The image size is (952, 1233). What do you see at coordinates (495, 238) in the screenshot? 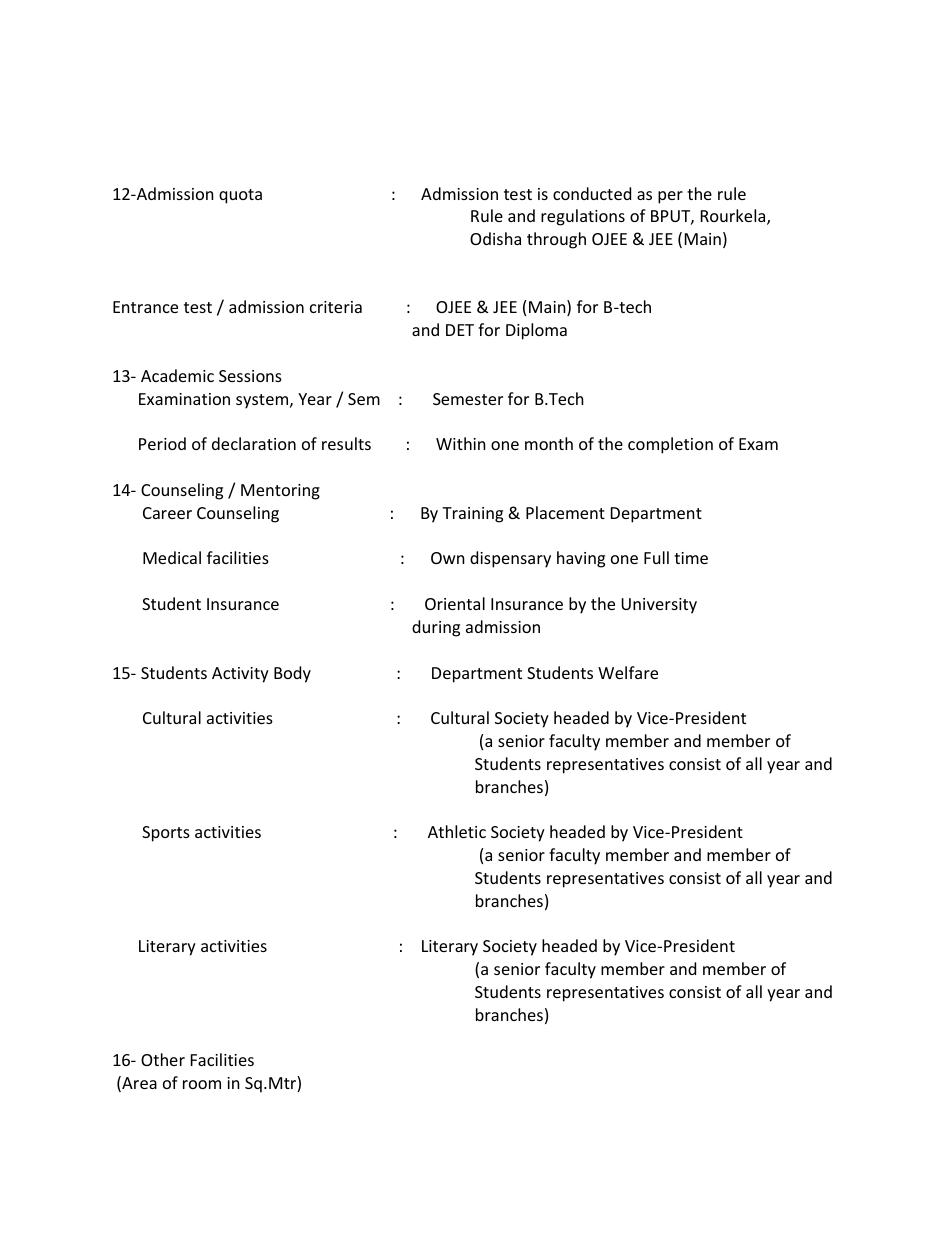
I see `Odisha` at bounding box center [495, 238].
